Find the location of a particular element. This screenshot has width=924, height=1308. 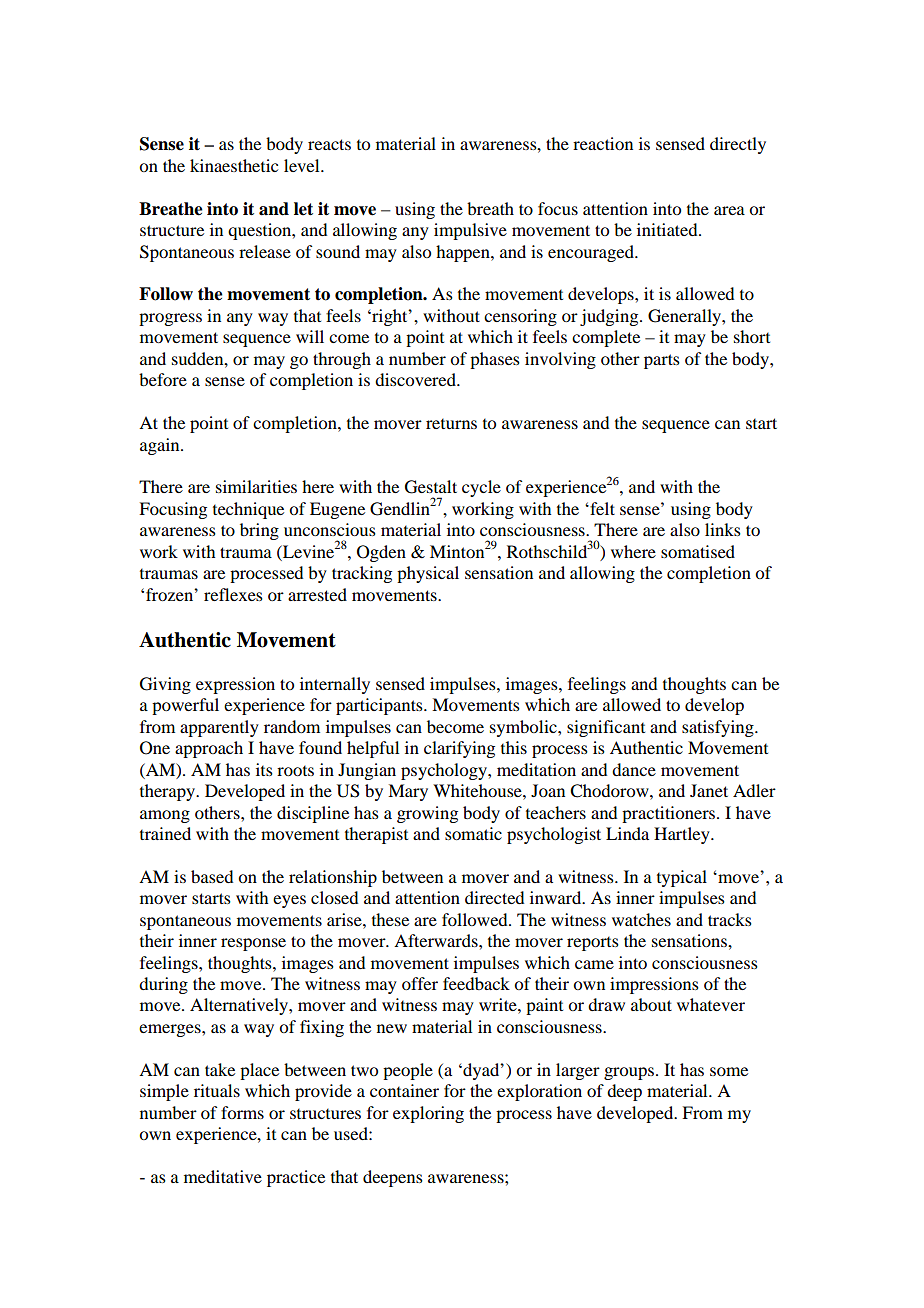

meditative is located at coordinates (223, 1176).
